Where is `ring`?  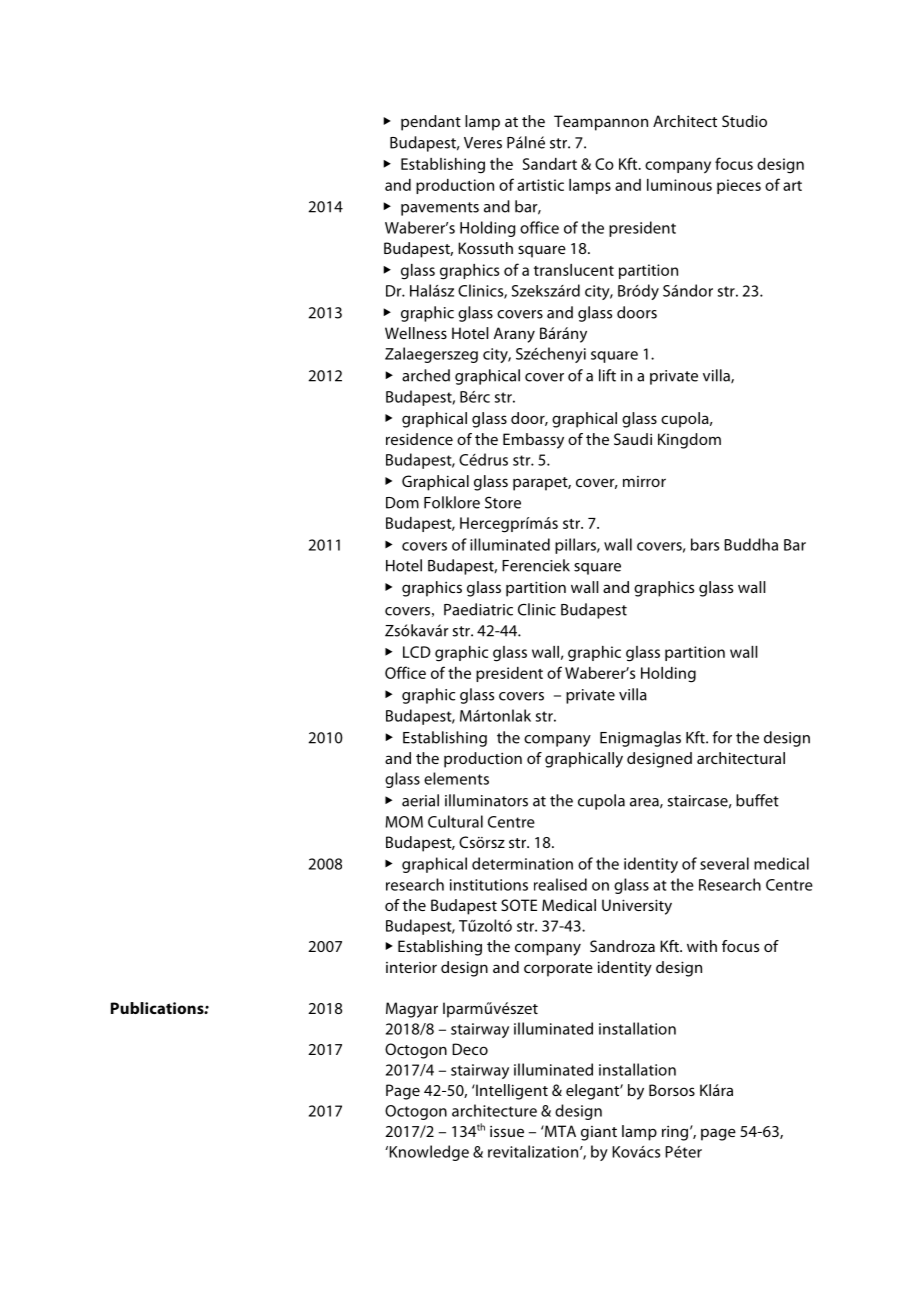
ring is located at coordinates (676, 1133).
